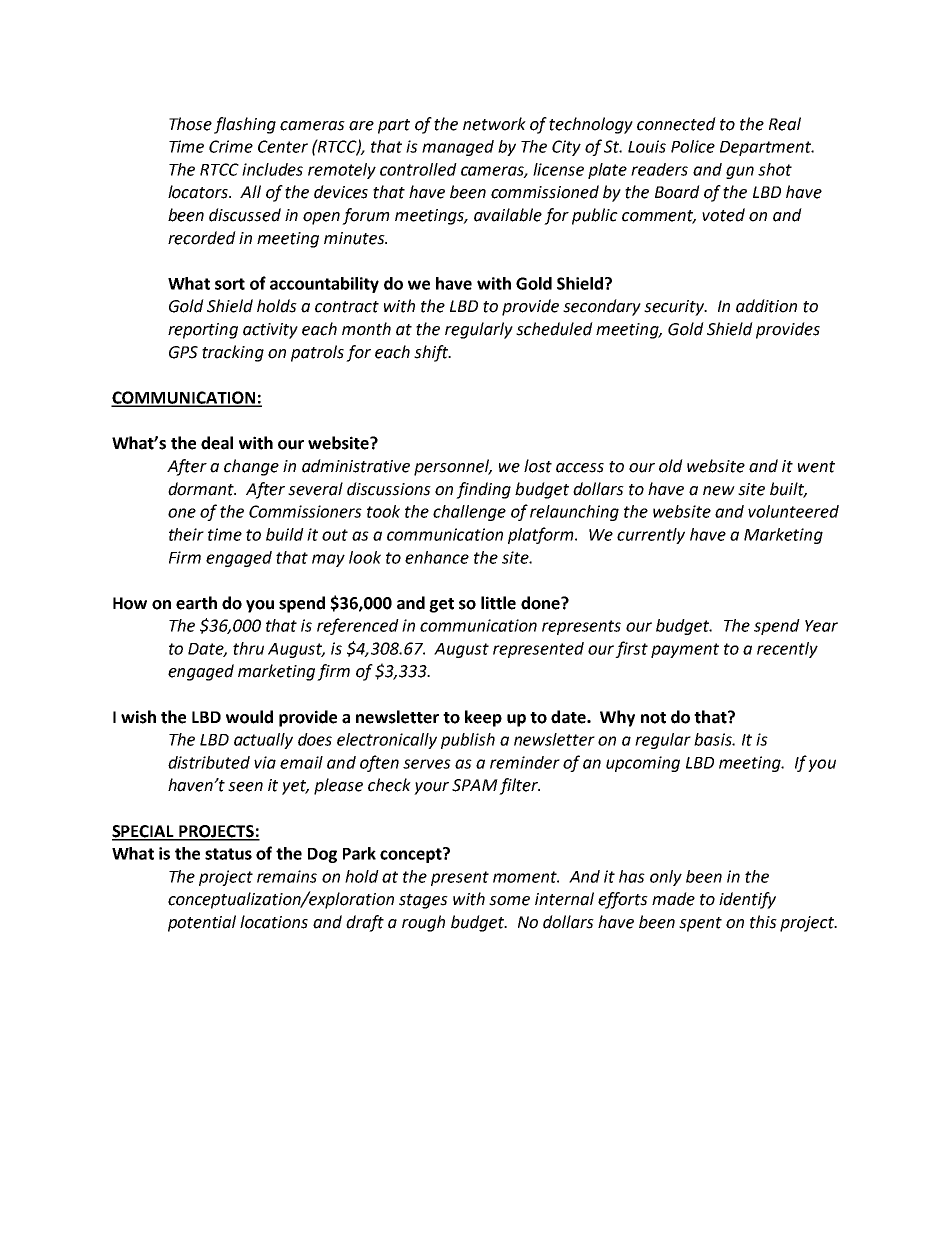  What do you see at coordinates (469, 513) in the image?
I see `challenge` at bounding box center [469, 513].
